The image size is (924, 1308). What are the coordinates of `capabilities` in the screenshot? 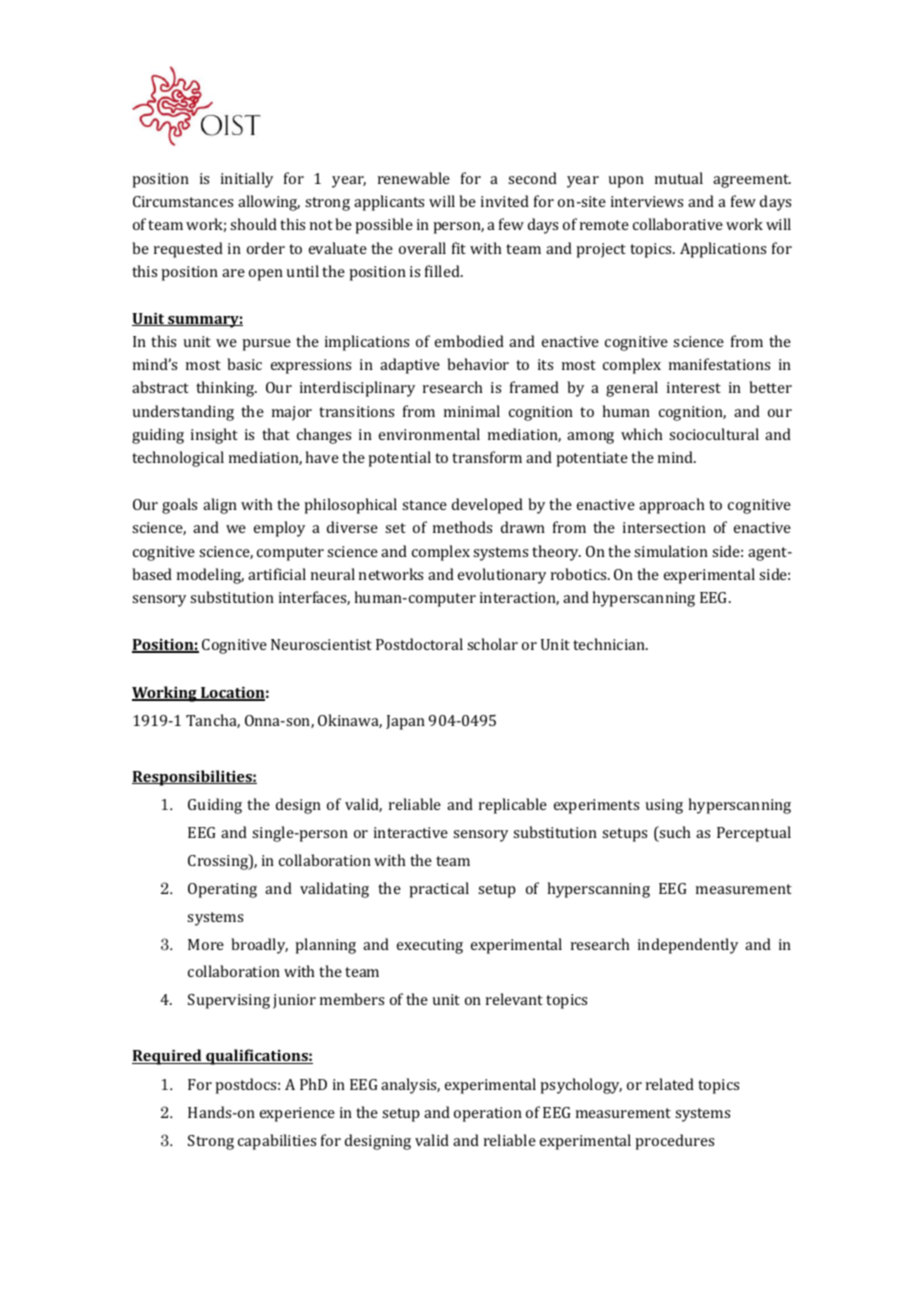 It's located at (277, 1142).
